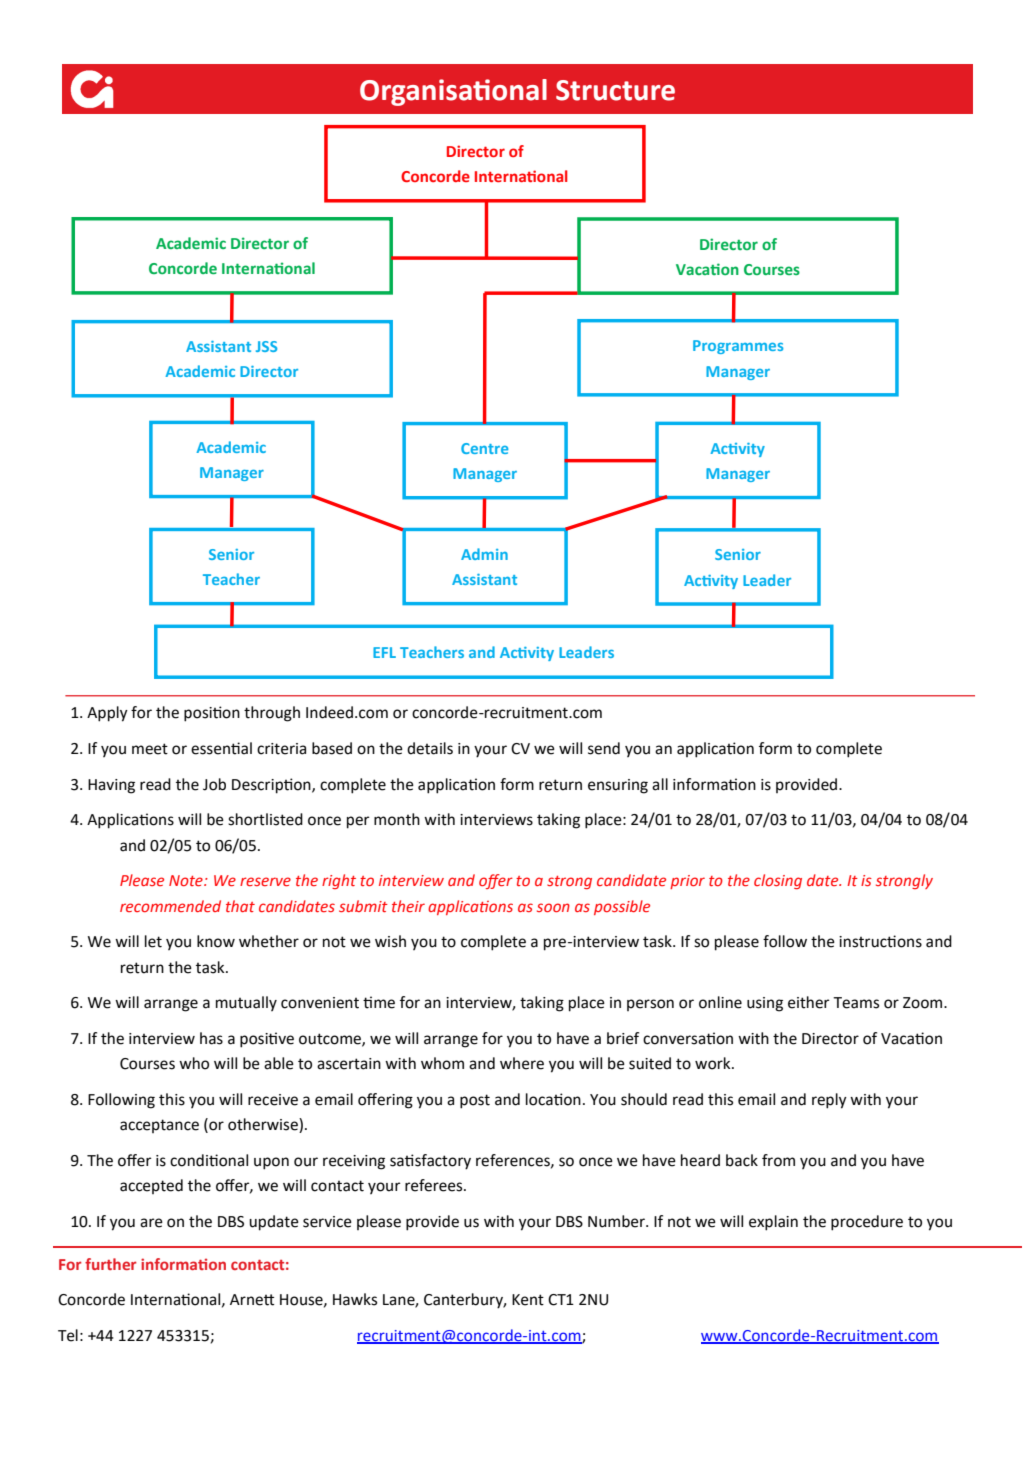 Image resolution: width=1036 pixels, height=1465 pixels. Describe the element at coordinates (615, 90) in the image. I see `Structure` at that location.
